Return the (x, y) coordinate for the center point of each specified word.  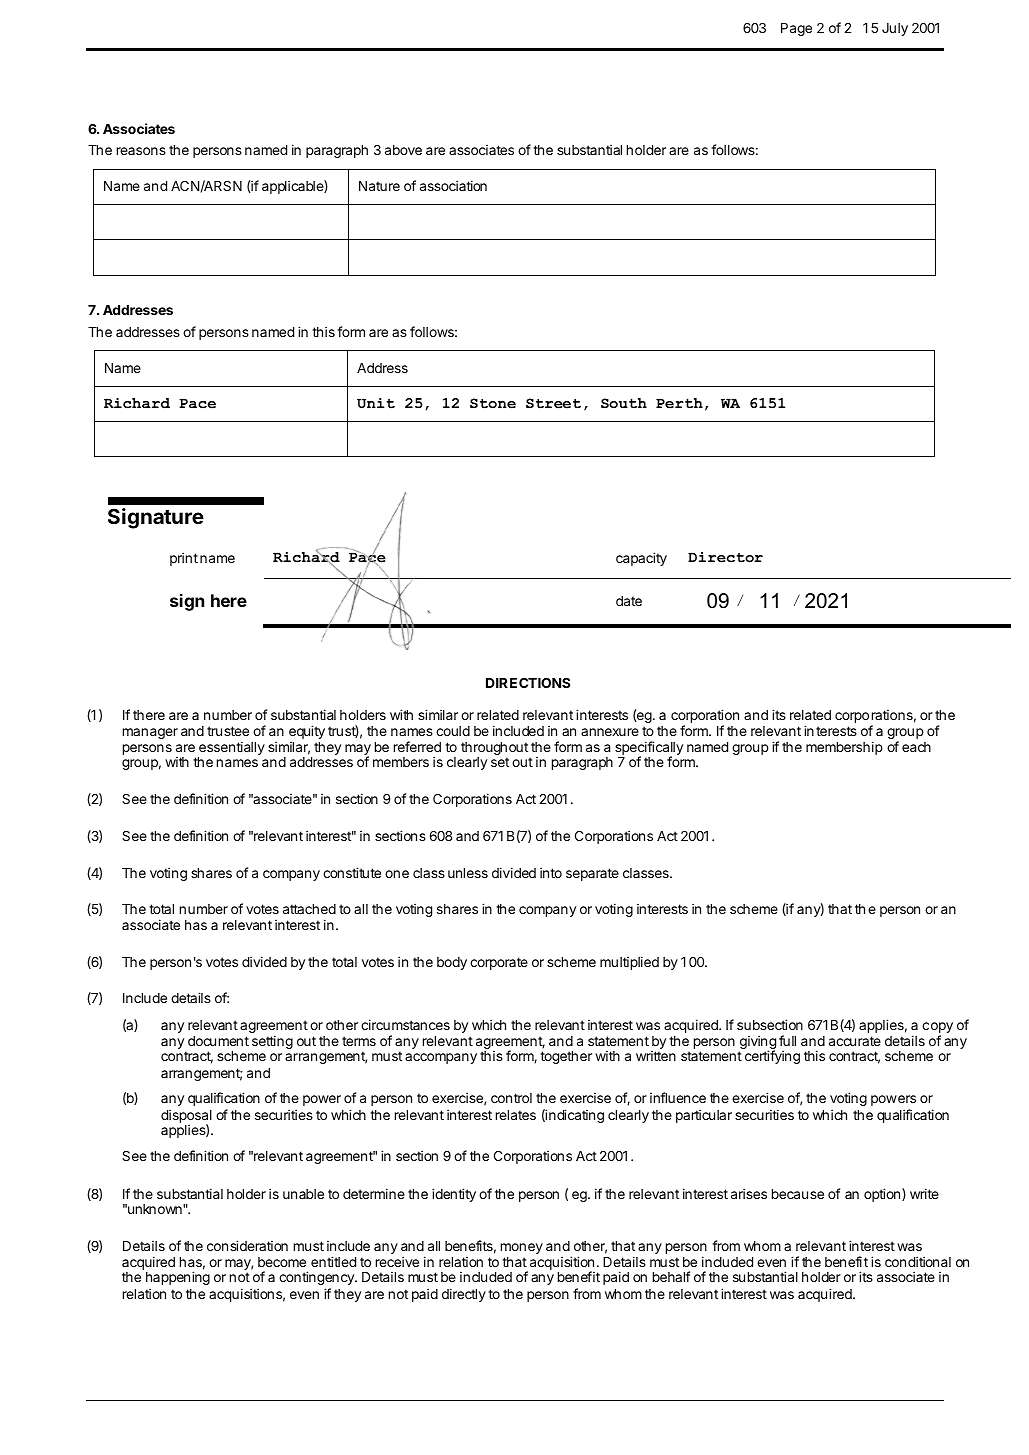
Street (553, 403)
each (916, 747)
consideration (247, 1245)
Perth (679, 403)
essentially (231, 749)
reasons (141, 151)
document (218, 1041)
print (184, 559)
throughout (494, 750)
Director (725, 557)
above (403, 150)
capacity (641, 559)
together (566, 1057)
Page (796, 29)
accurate (855, 1041)
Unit (376, 403)
